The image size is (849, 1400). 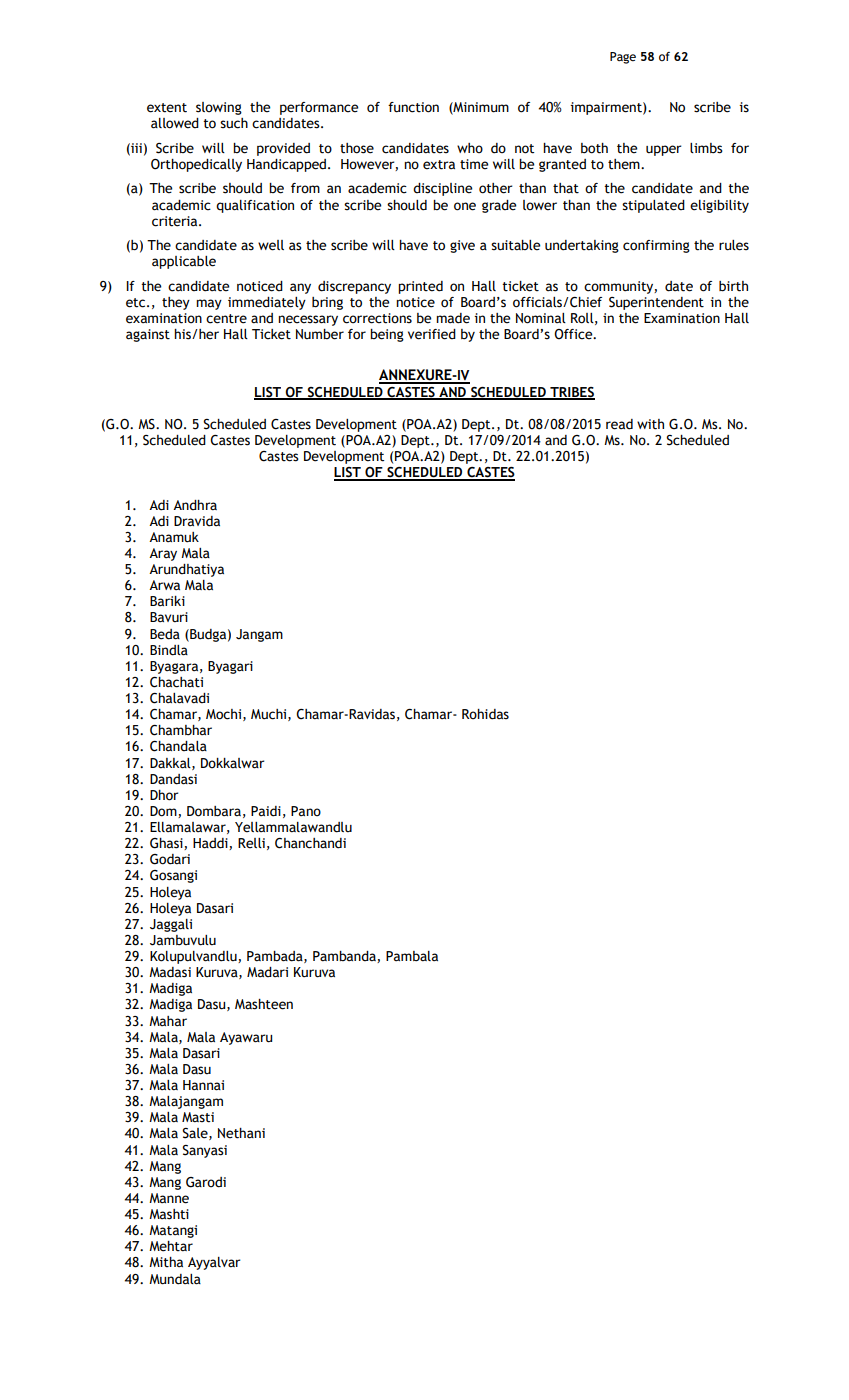 I want to click on Page, so click(x=623, y=58).
